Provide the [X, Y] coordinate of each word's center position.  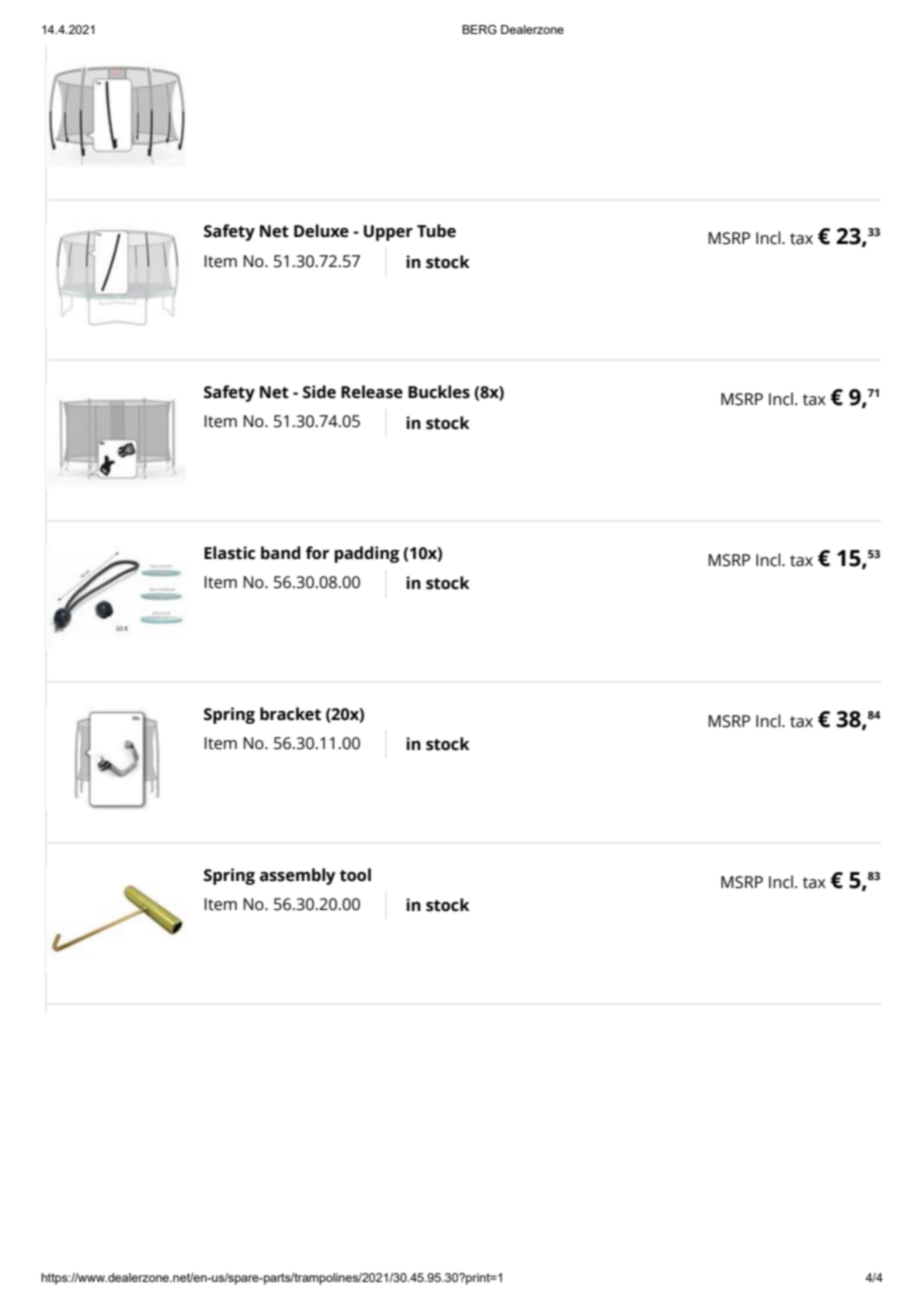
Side [319, 392]
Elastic [229, 553]
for [317, 553]
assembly [298, 876]
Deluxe [321, 231]
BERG [479, 29]
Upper [388, 233]
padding [367, 554]
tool [355, 875]
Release [372, 392]
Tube [436, 231]
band [280, 553]
